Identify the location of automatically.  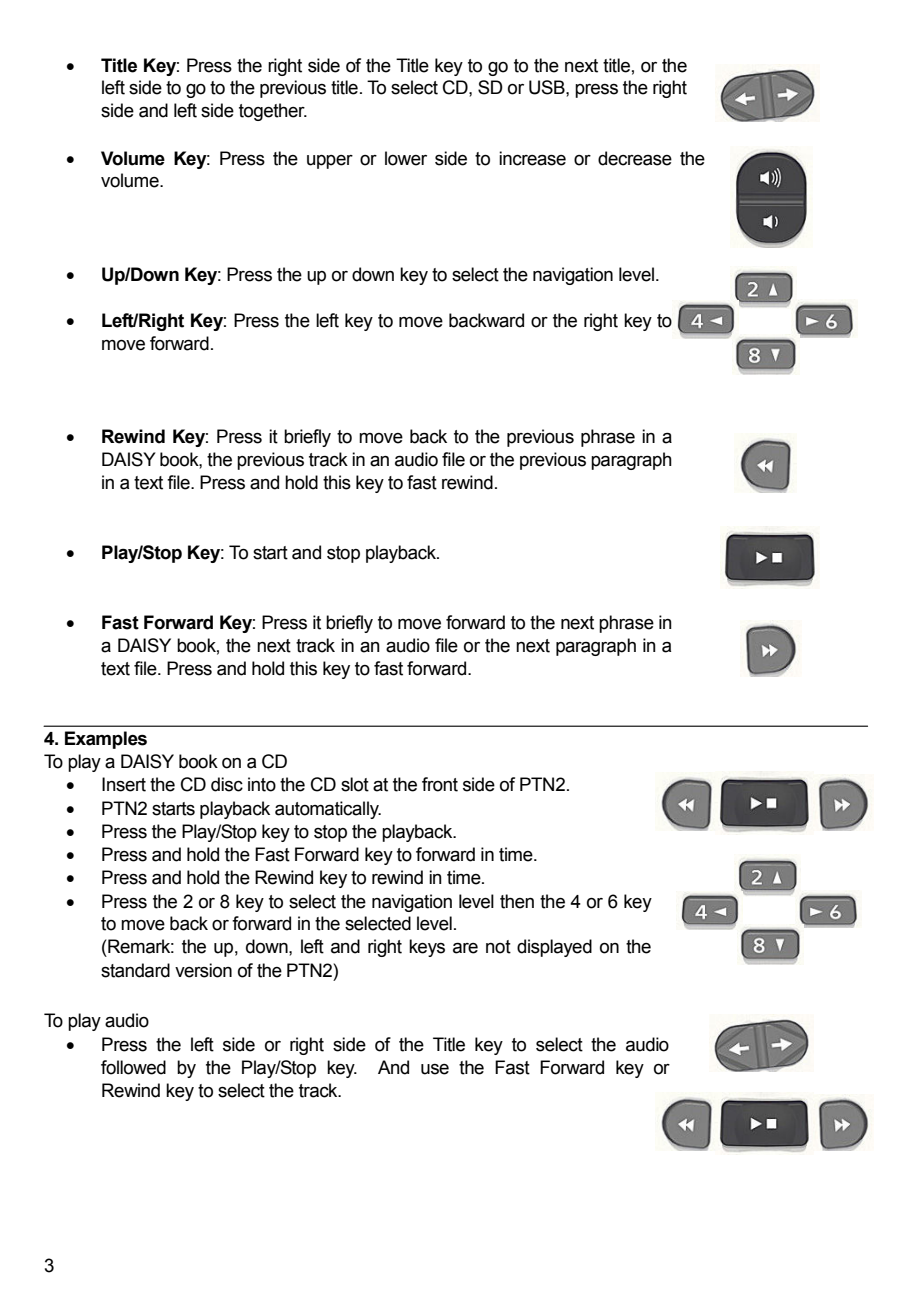
(328, 810).
